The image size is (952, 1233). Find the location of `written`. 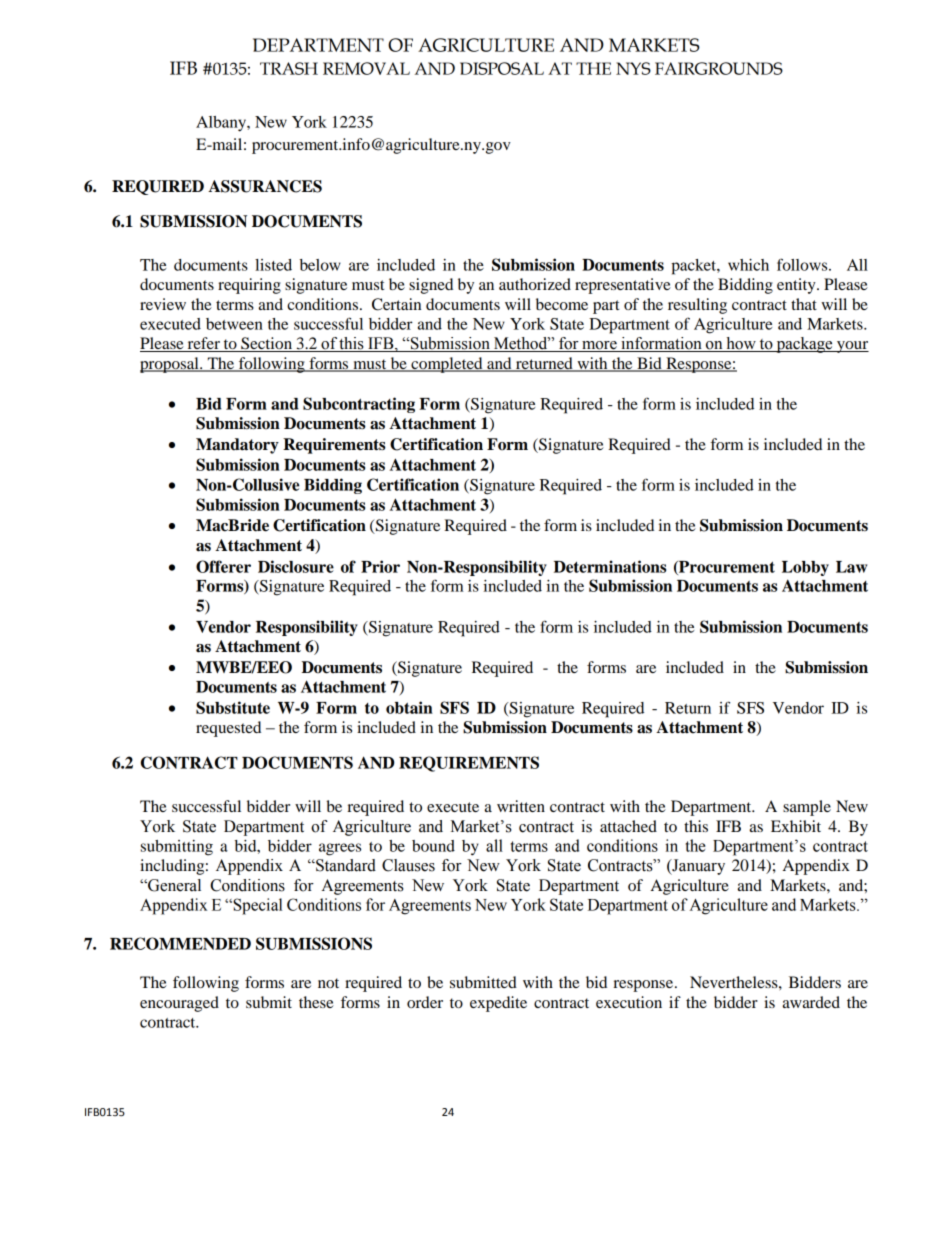

written is located at coordinates (521, 806).
